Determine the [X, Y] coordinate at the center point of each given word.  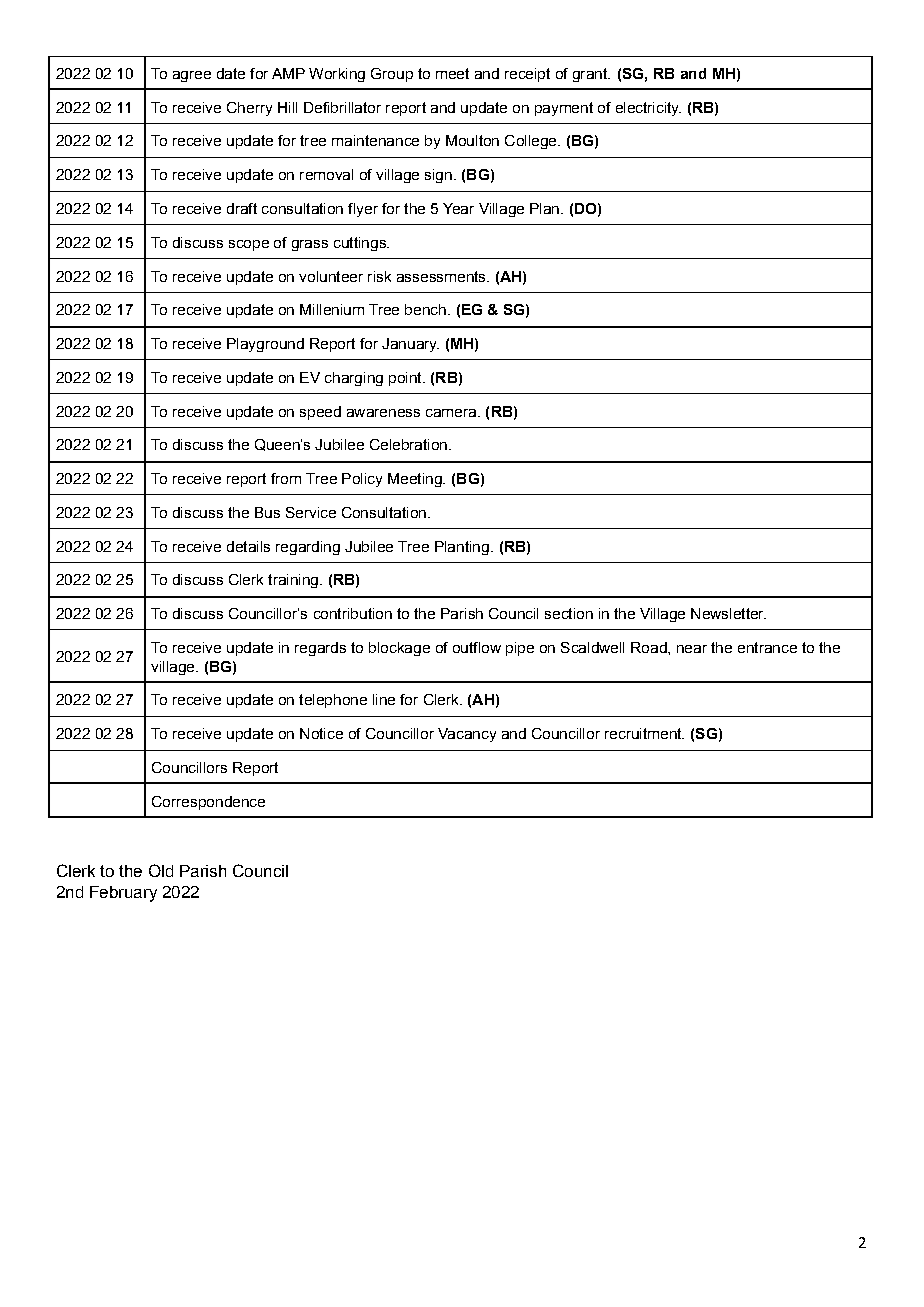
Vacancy [467, 735]
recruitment [644, 733]
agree [192, 76]
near [692, 649]
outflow [477, 647]
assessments [442, 276]
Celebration [408, 444]
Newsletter [728, 613]
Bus [267, 512]
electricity [648, 109]
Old [161, 870]
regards [320, 649]
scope [249, 245]
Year [458, 208]
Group [392, 75]
